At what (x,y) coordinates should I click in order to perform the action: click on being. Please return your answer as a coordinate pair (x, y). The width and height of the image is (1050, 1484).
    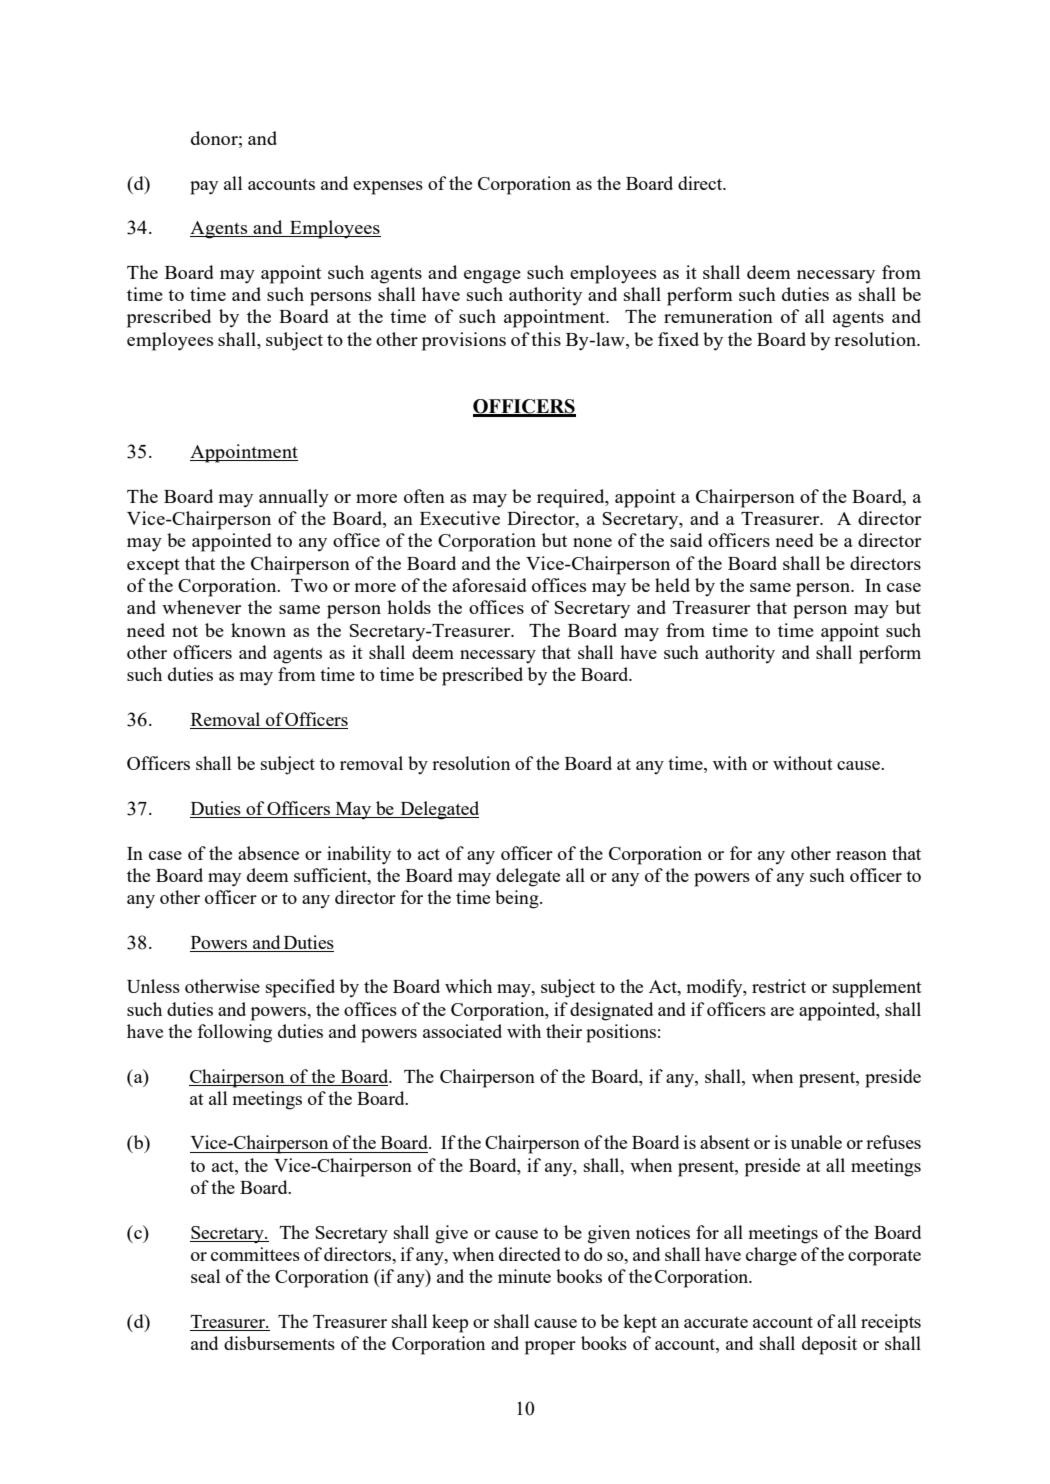
    Looking at the image, I should click on (518, 899).
